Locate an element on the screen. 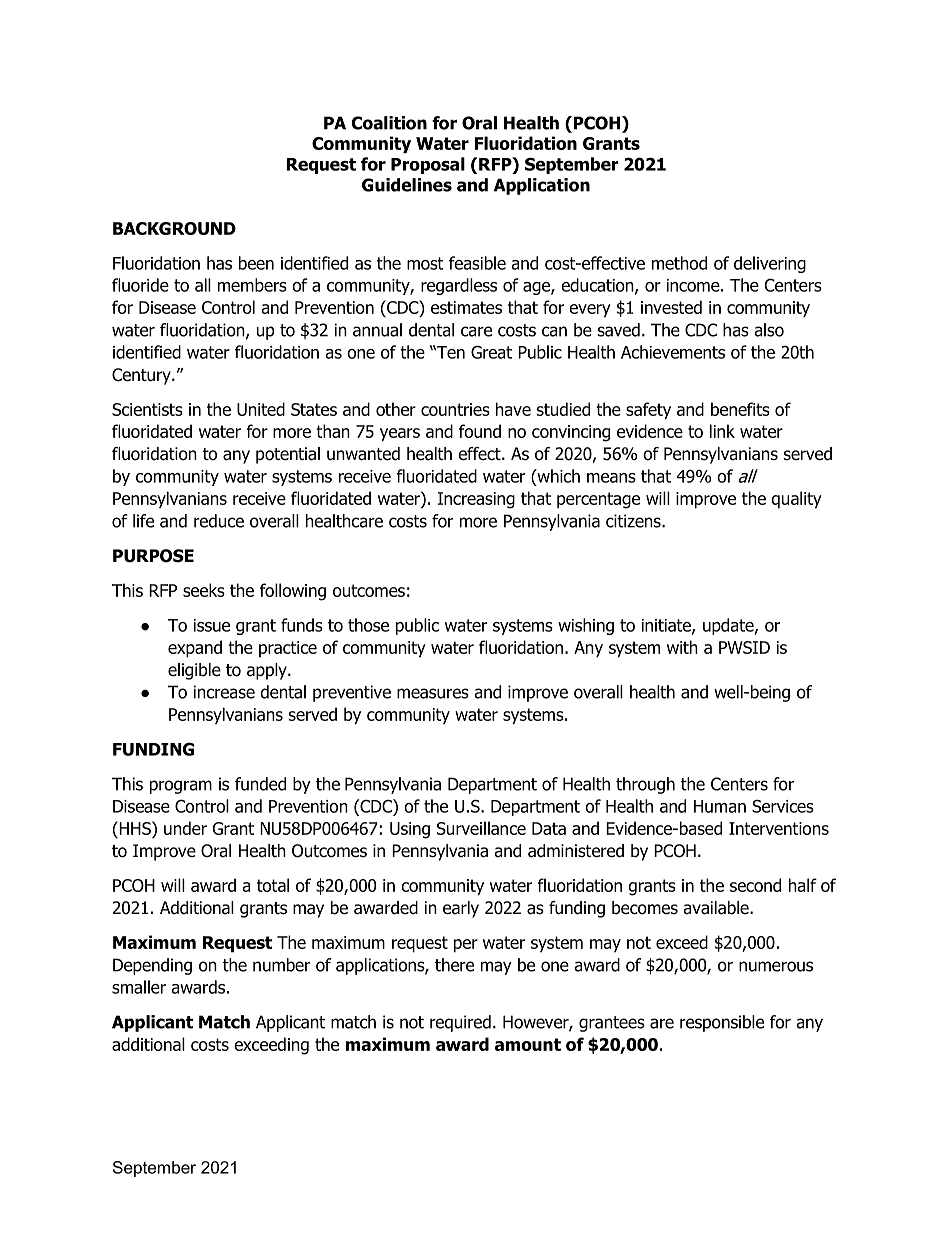  method is located at coordinates (679, 263).
